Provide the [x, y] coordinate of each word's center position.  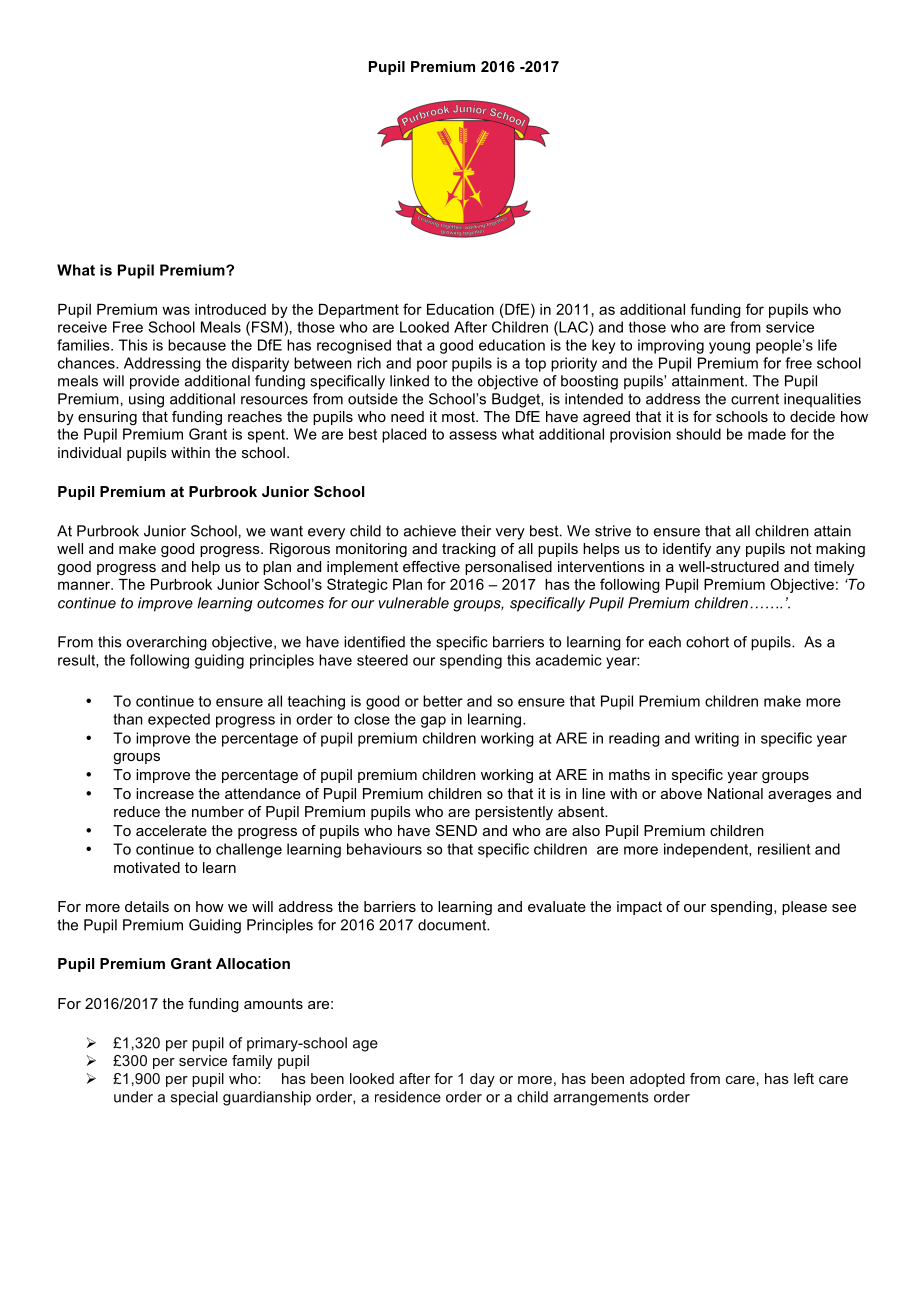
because [197, 345]
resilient [784, 849]
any [728, 551]
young [729, 348]
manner [85, 585]
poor [432, 366]
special [194, 1098]
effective [431, 566]
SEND [456, 830]
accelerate [171, 830]
